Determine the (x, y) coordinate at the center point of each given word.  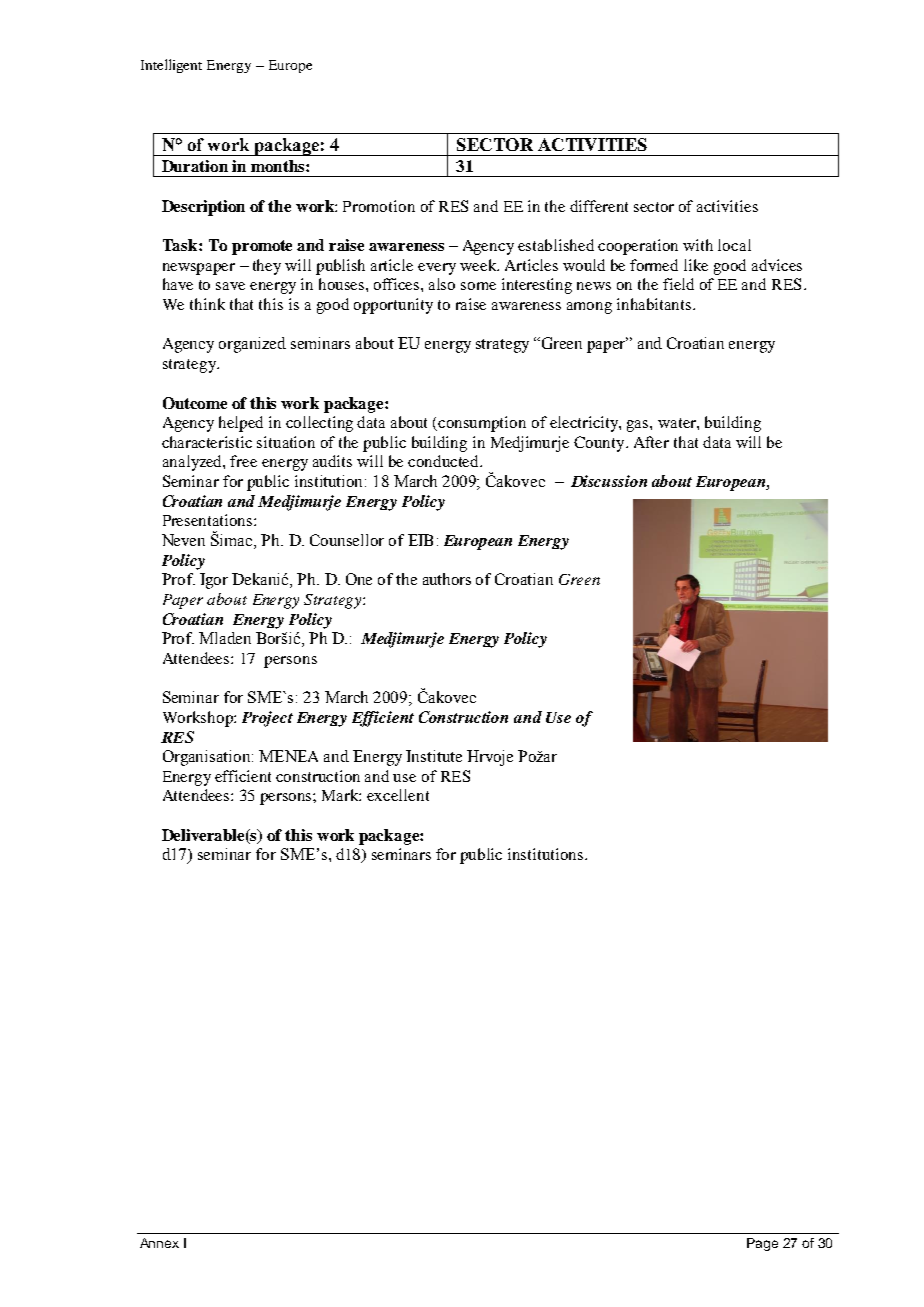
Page (762, 1244)
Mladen (225, 638)
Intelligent (171, 66)
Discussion (609, 481)
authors (447, 579)
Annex (159, 1243)
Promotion (379, 206)
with (698, 245)
